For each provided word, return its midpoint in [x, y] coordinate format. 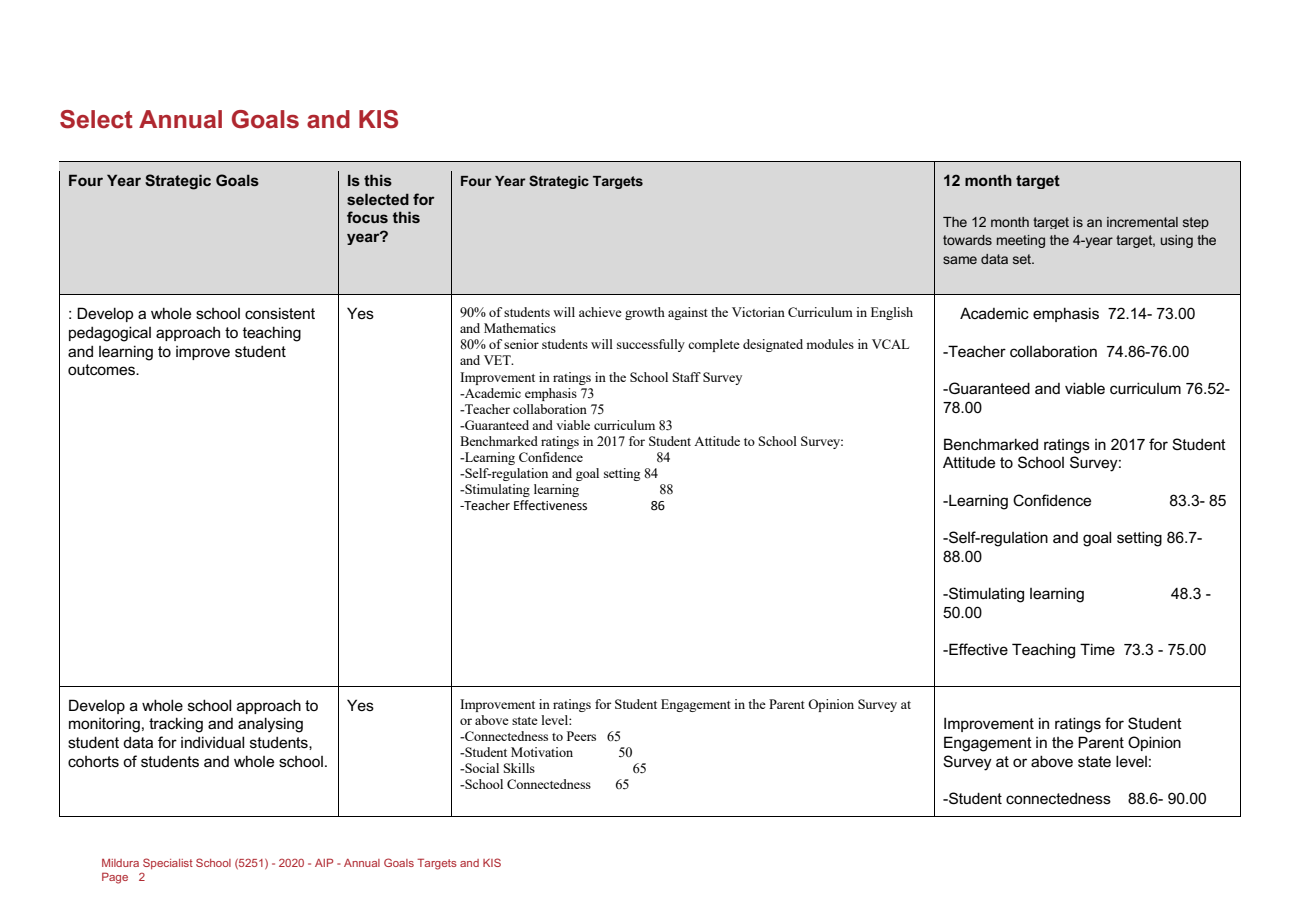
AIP [324, 862]
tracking [176, 725]
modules [830, 344]
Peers [581, 736]
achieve [600, 312]
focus [367, 217]
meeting [1021, 241]
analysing [270, 725]
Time [1097, 649]
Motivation [542, 752]
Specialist [168, 863]
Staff [687, 377]
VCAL [890, 344]
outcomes [102, 369]
